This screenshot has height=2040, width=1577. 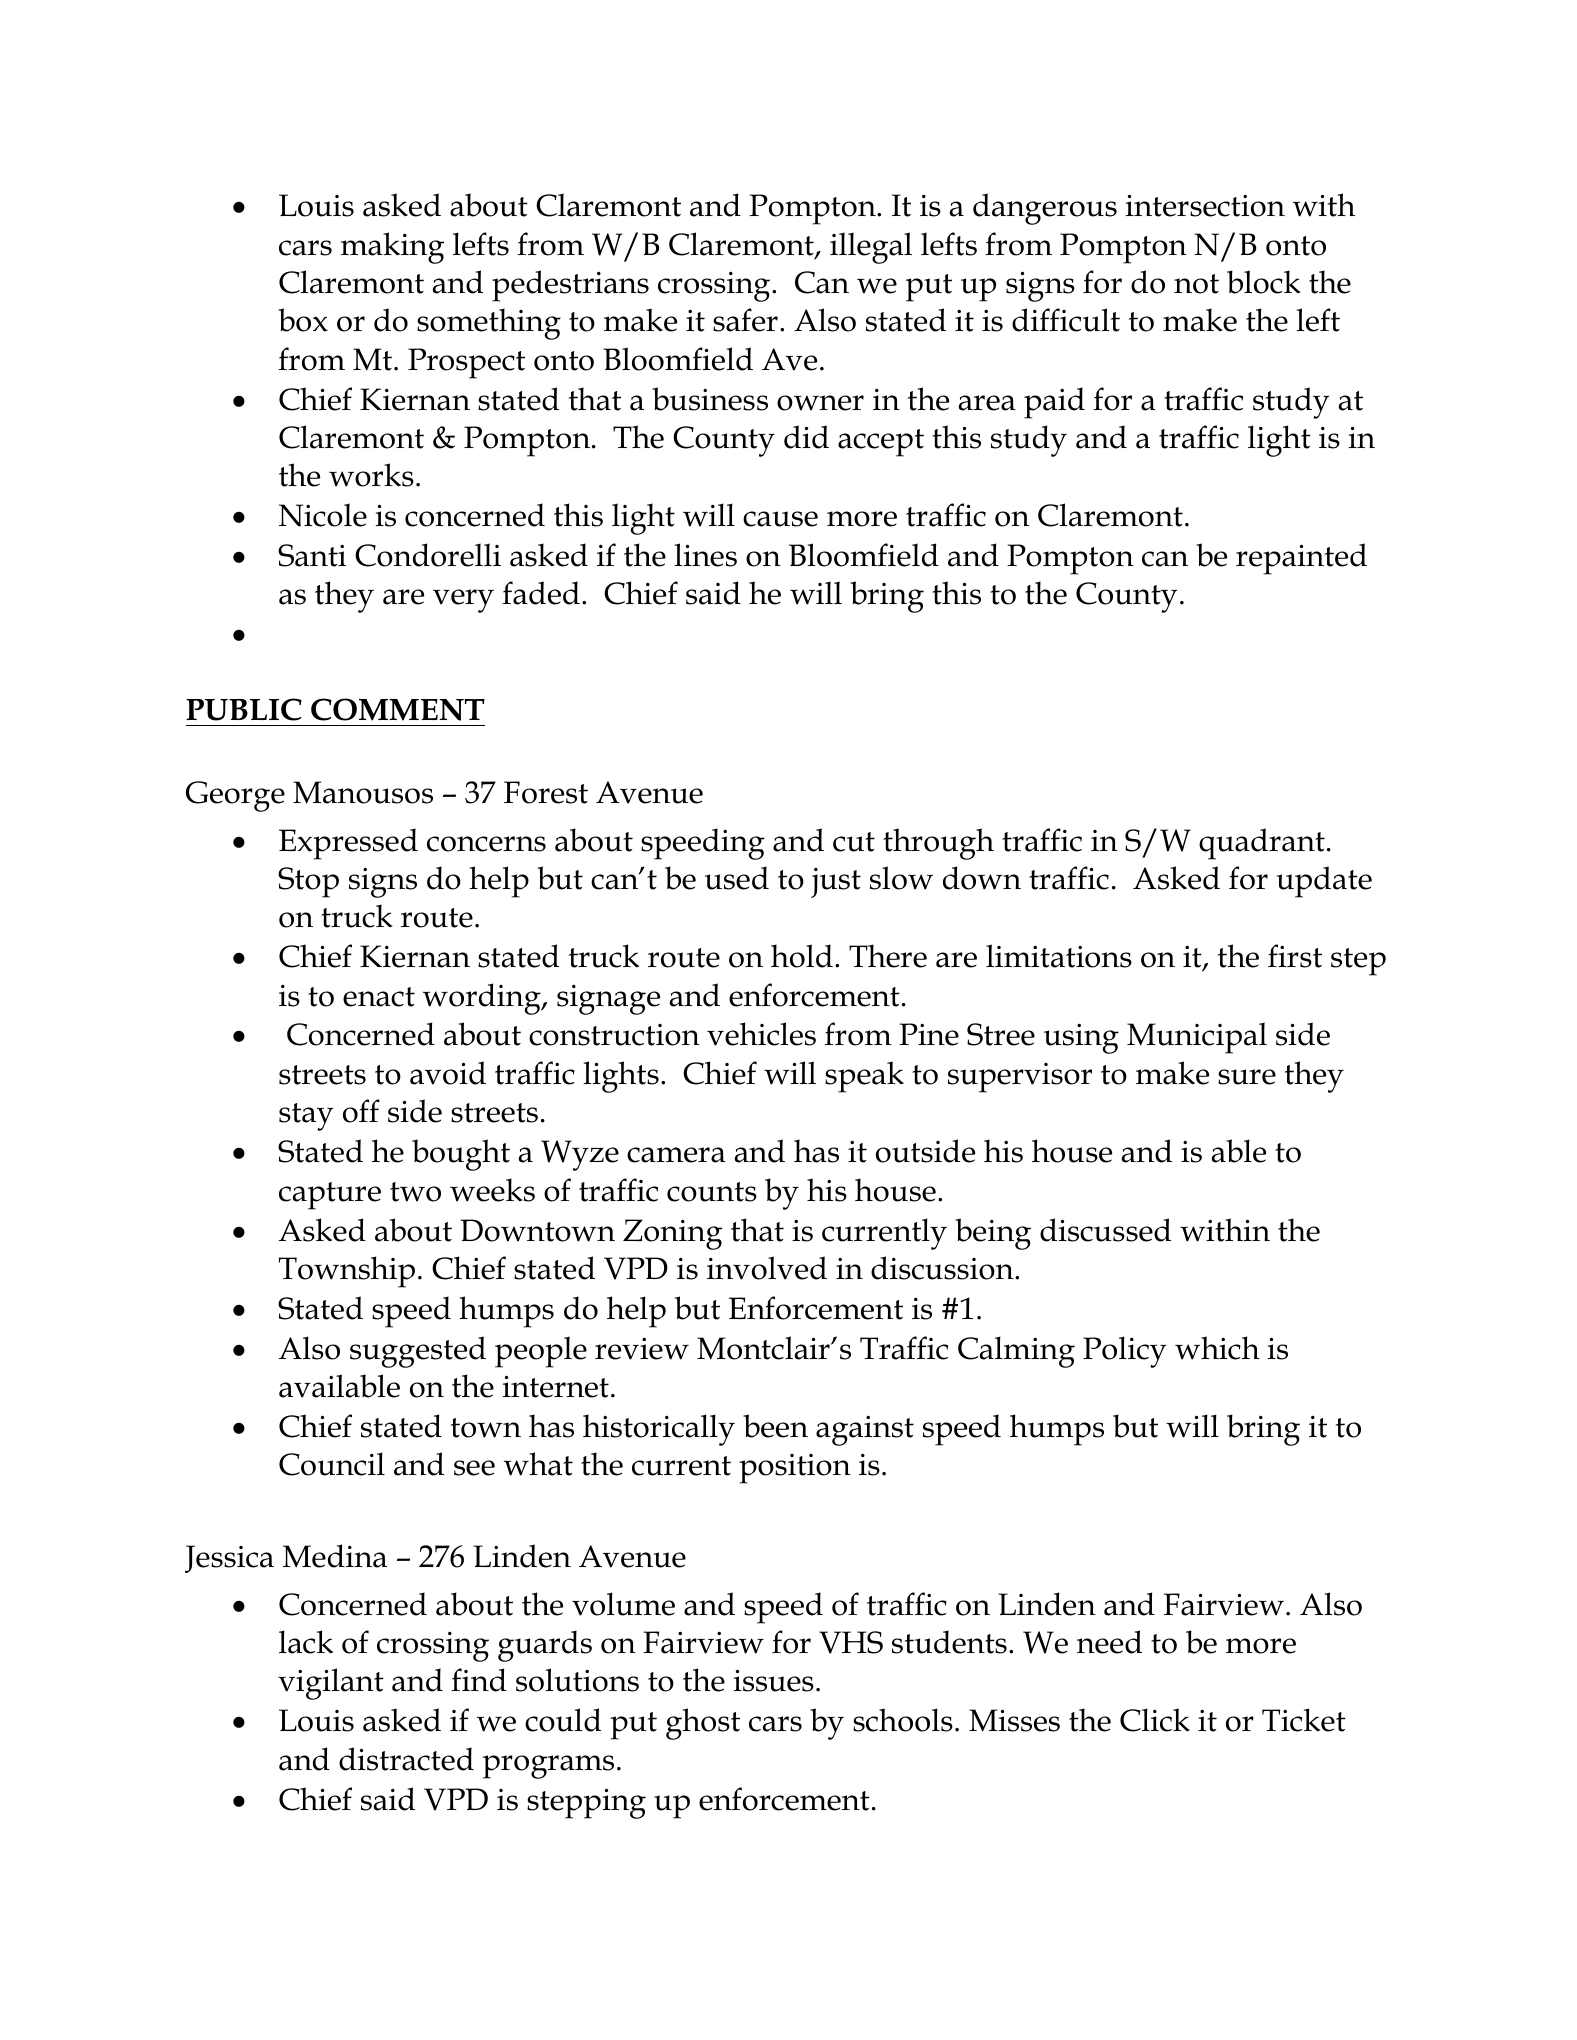 What do you see at coordinates (1197, 1038) in the screenshot?
I see `Municipal` at bounding box center [1197, 1038].
